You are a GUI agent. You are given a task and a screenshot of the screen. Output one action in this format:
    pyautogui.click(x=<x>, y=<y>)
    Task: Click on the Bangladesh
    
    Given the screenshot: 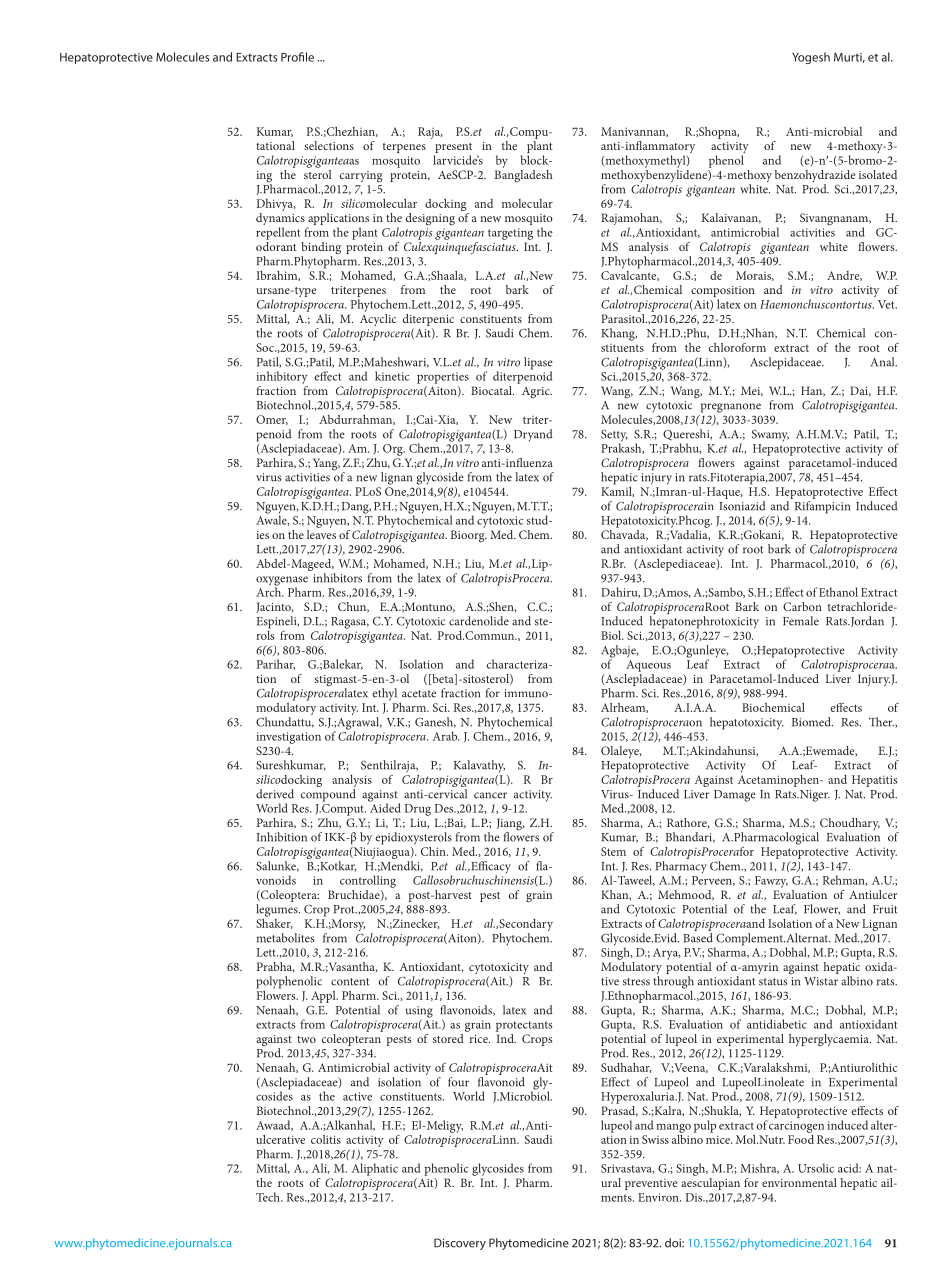 What is the action you would take?
    pyautogui.click(x=524, y=175)
